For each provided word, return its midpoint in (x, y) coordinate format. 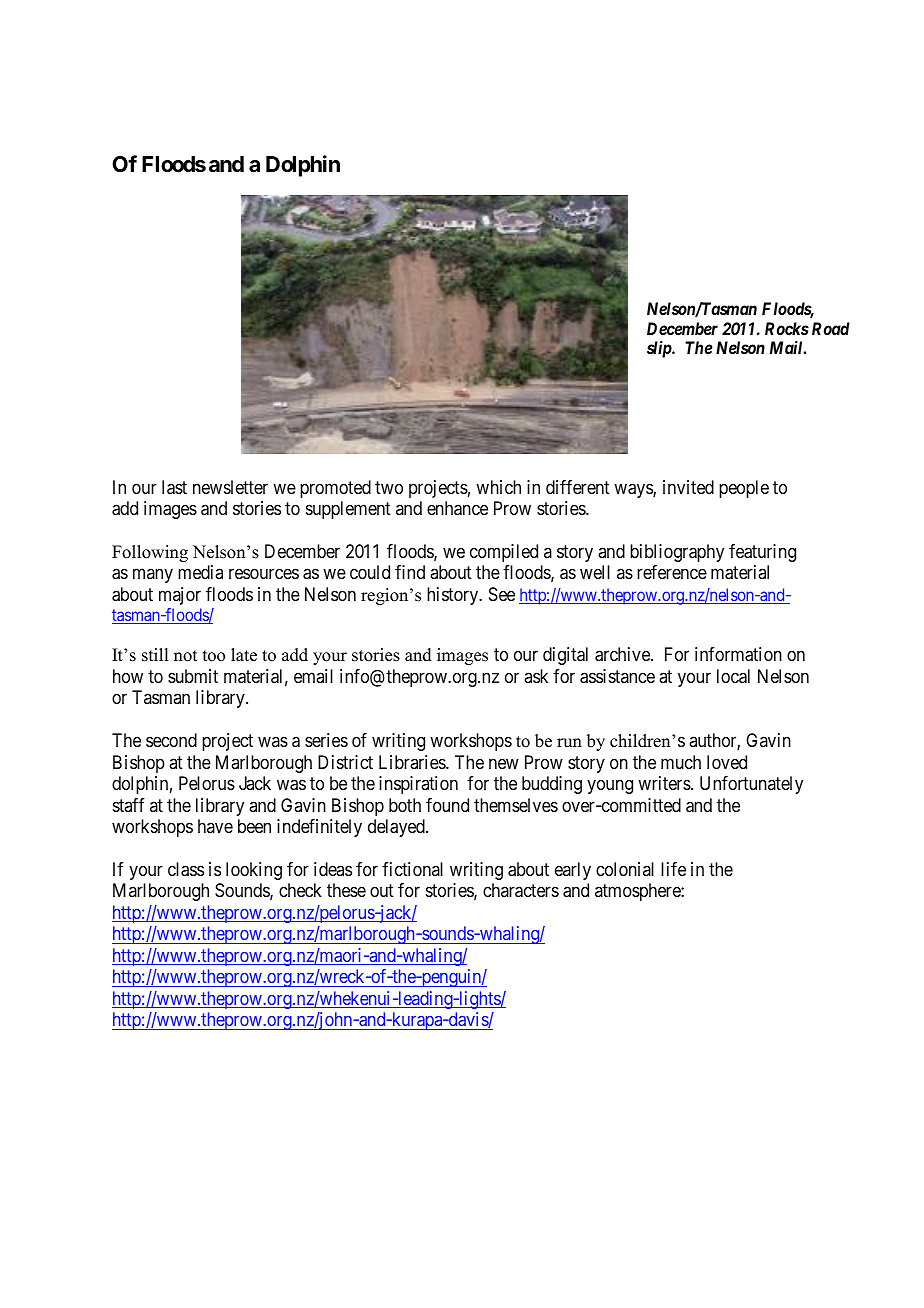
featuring (762, 553)
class (186, 869)
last (174, 487)
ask (536, 676)
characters (521, 890)
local (733, 676)
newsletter (230, 487)
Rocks (787, 328)
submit (193, 676)
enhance (457, 508)
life (673, 869)
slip (660, 349)
